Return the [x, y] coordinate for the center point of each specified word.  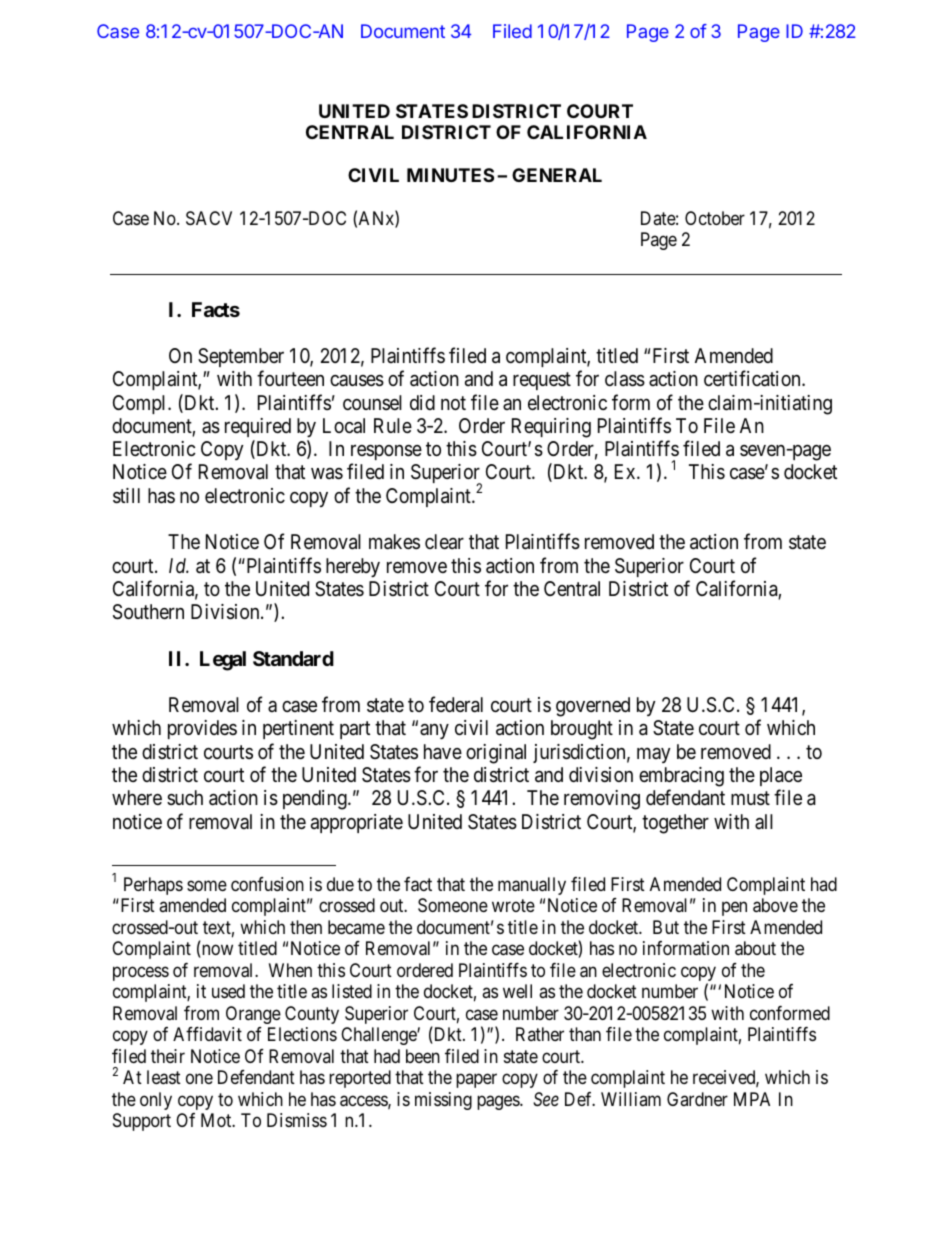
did [422, 402]
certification [753, 378]
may [654, 755]
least [164, 1077]
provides [202, 729]
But [666, 927]
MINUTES [450, 175]
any [434, 731]
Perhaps [153, 886]
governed [593, 707]
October [715, 218]
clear [444, 542]
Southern [148, 612]
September [241, 357]
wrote [513, 906]
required [258, 427]
